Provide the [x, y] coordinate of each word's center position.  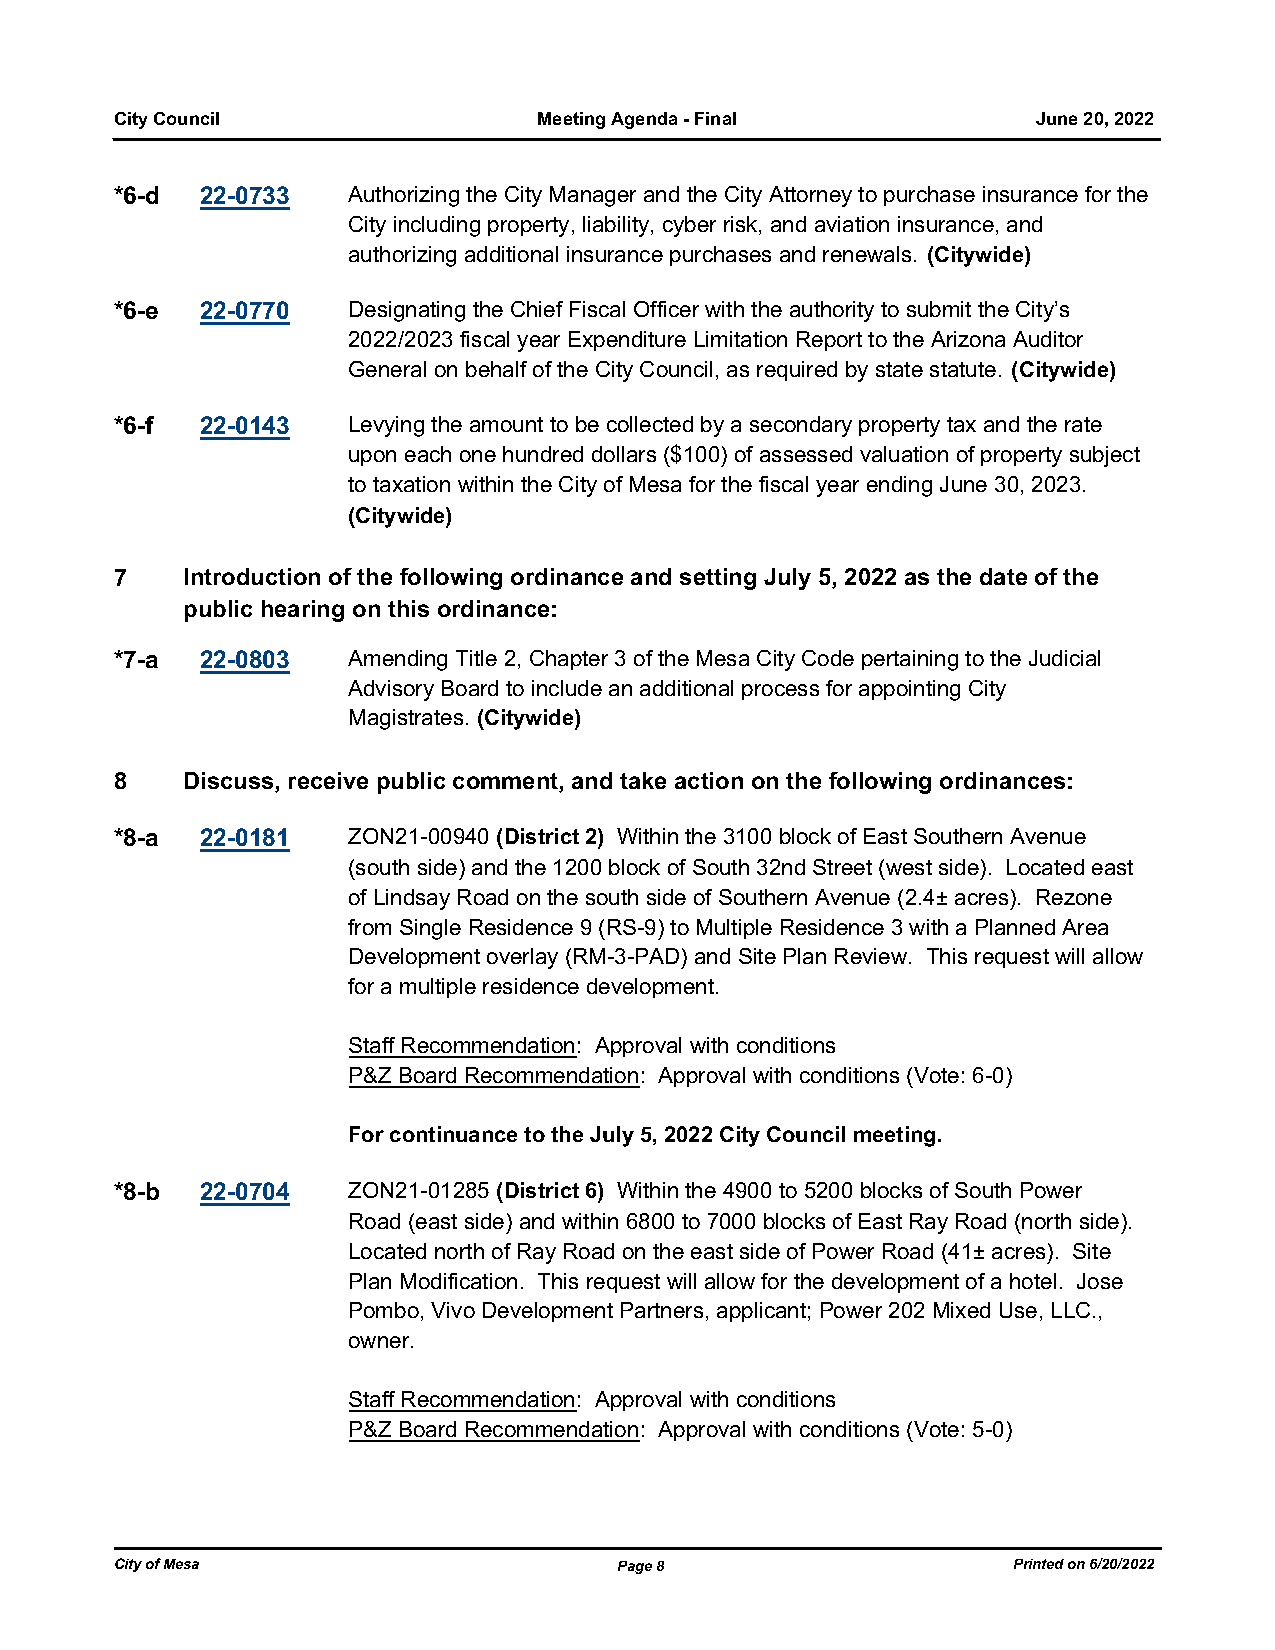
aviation [852, 224]
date [1003, 576]
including [437, 226]
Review [872, 956]
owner [380, 1342]
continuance [453, 1134]
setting [718, 579]
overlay [522, 958]
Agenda [644, 120]
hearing [303, 611]
